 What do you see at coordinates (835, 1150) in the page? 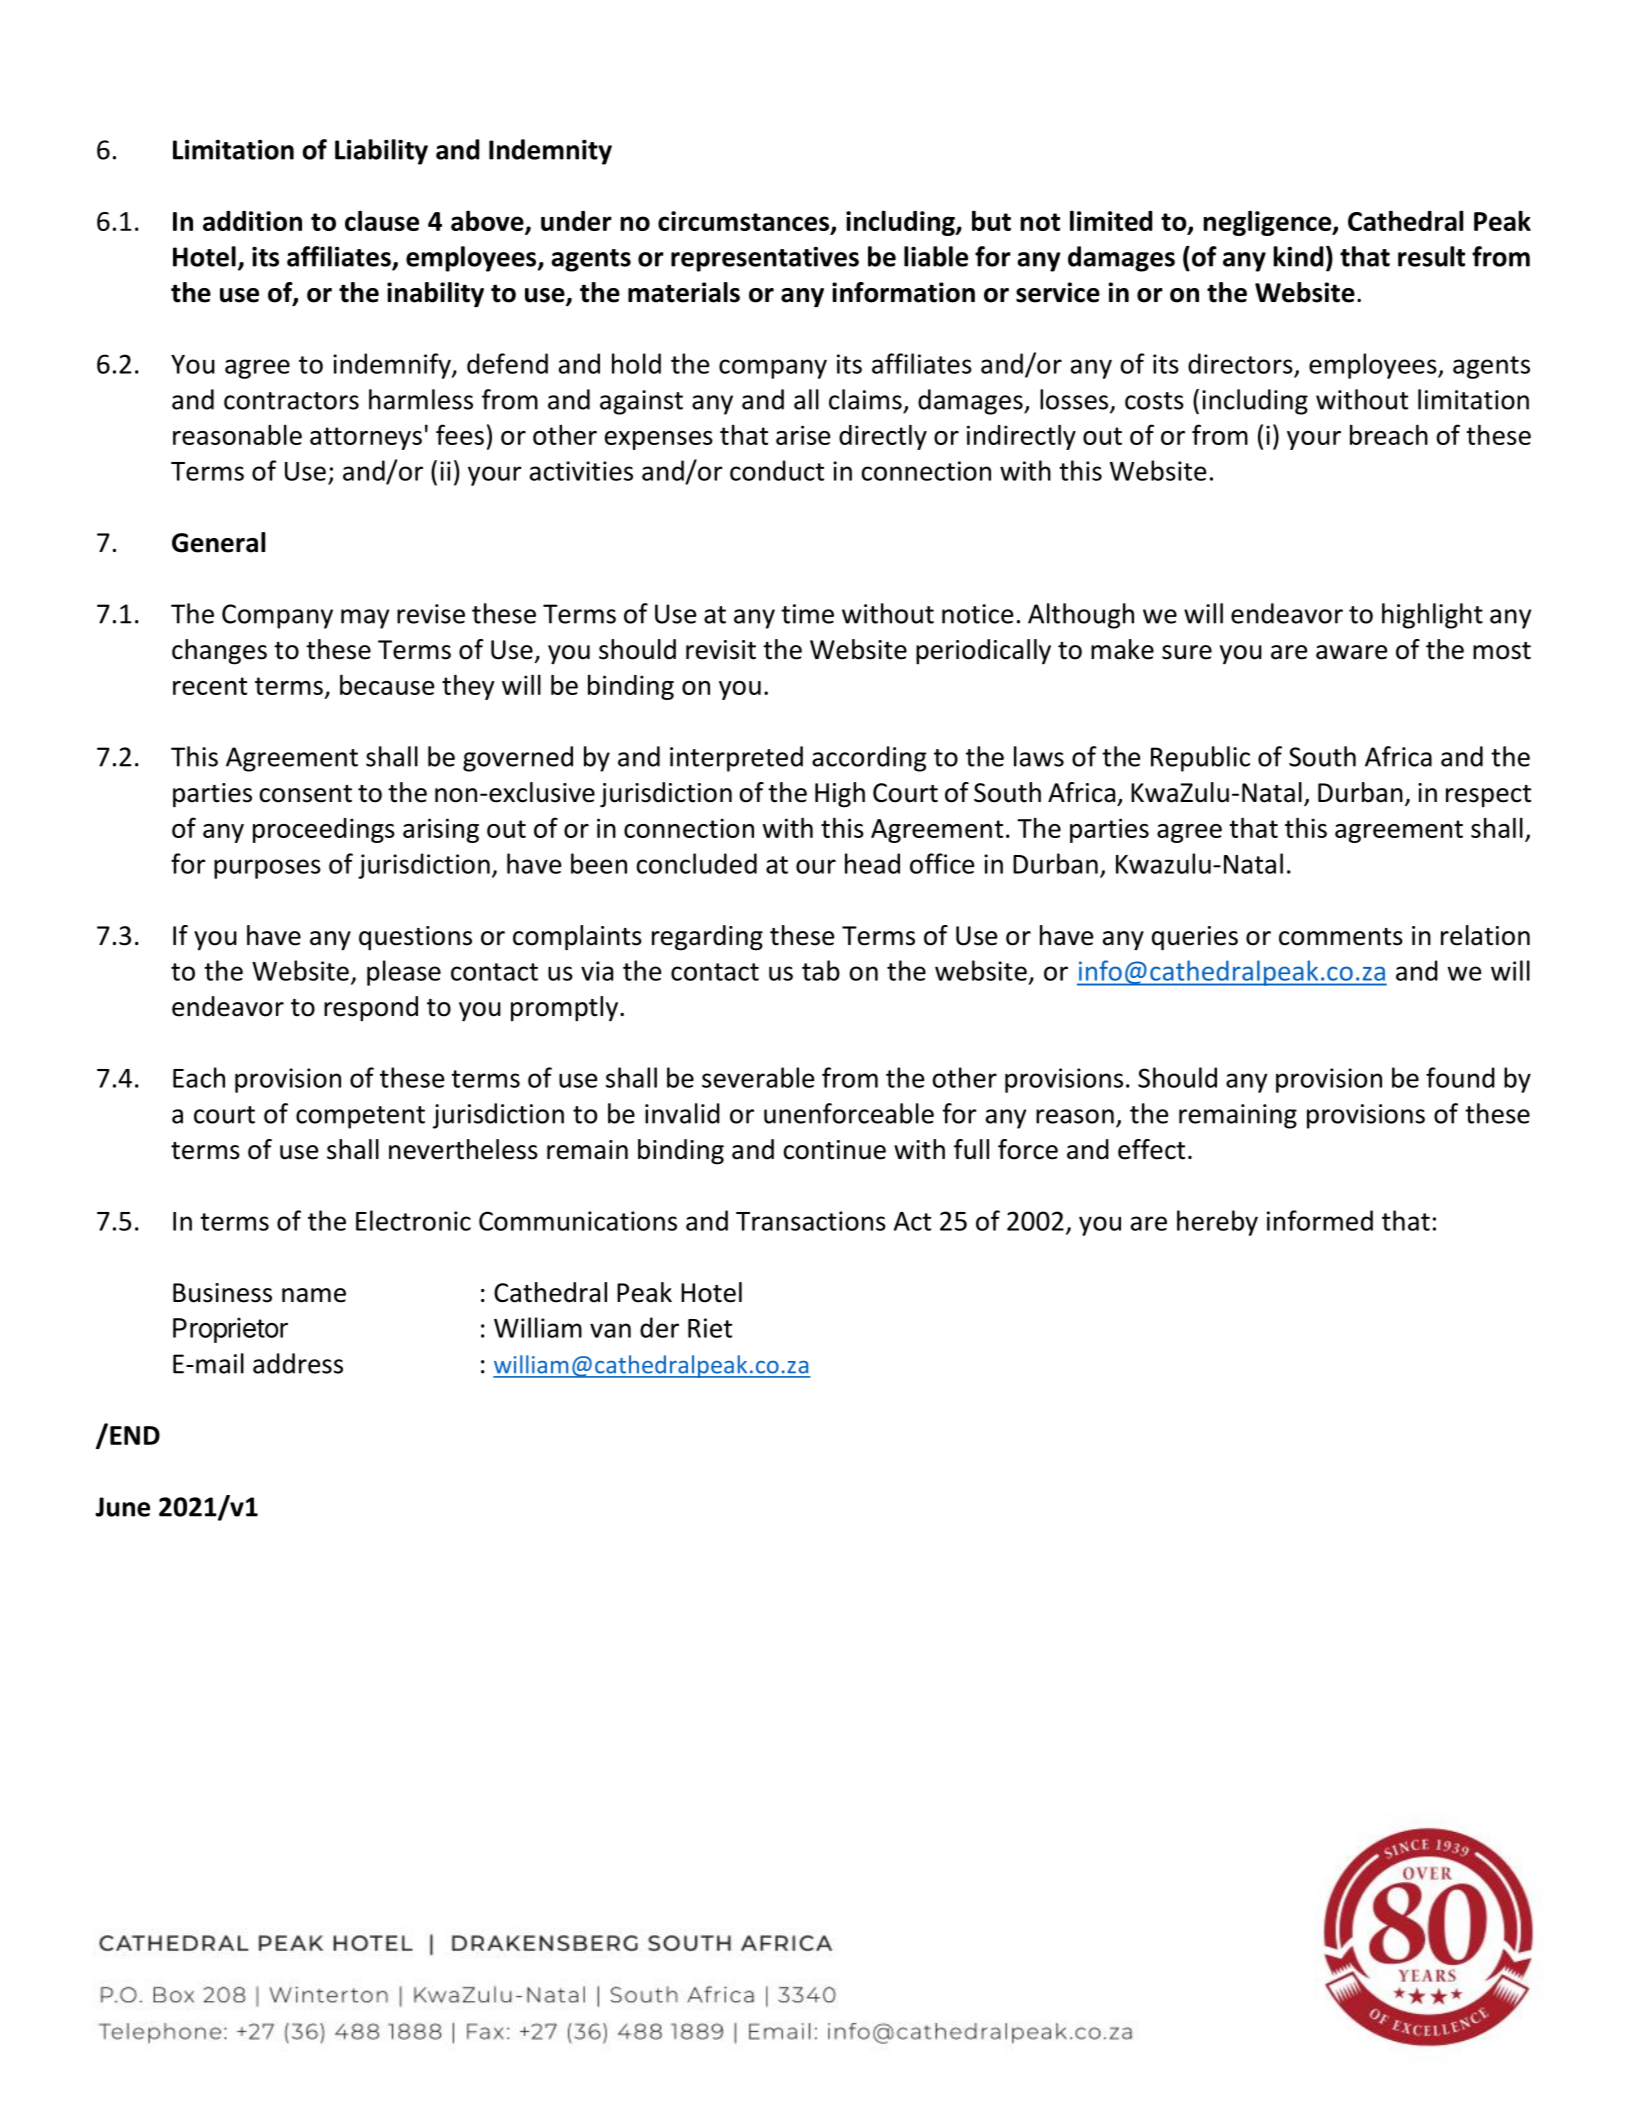
I see `continue` at bounding box center [835, 1150].
